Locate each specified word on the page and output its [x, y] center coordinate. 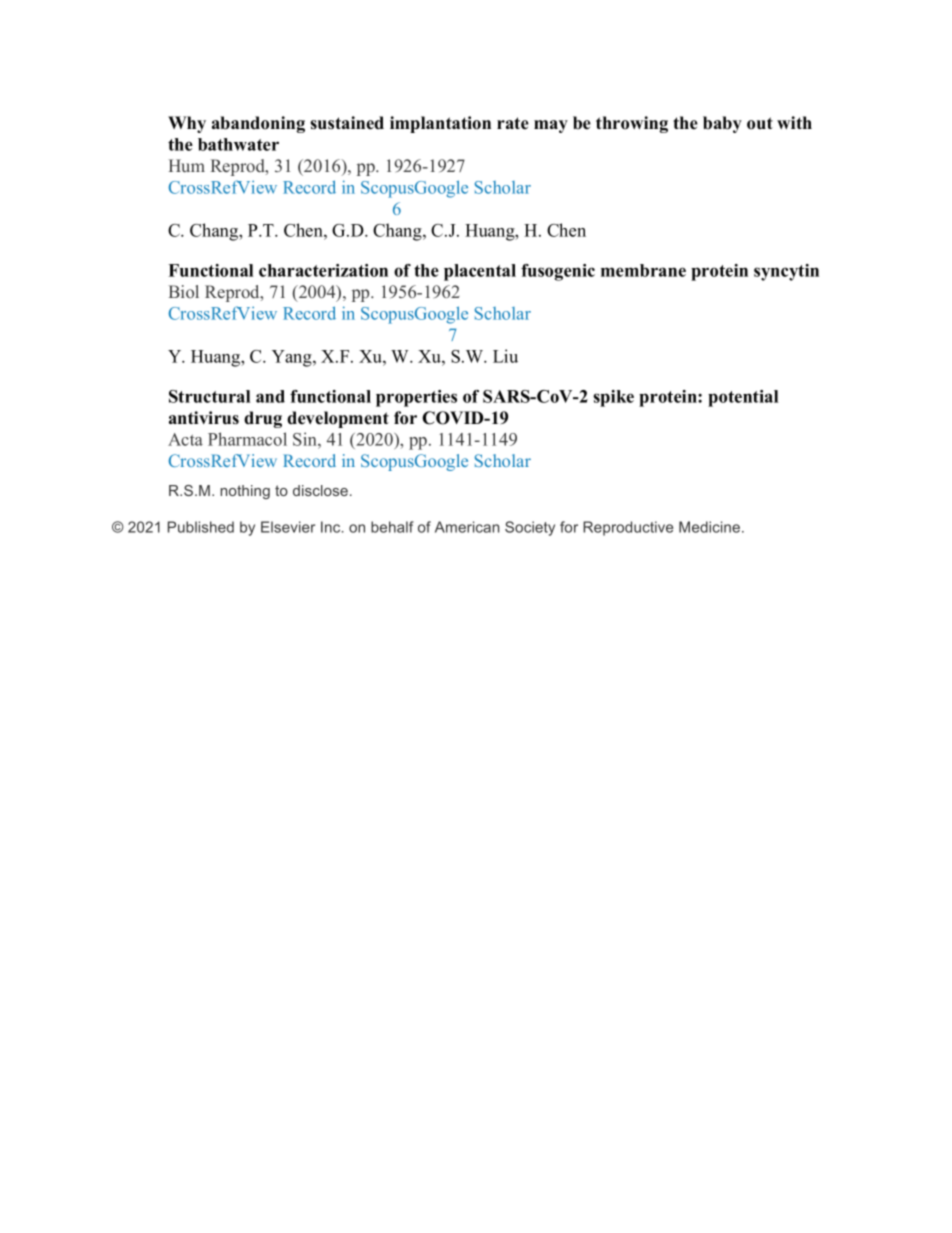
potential [743, 398]
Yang [293, 358]
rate [513, 123]
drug [263, 419]
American [467, 527]
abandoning [258, 124]
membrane [643, 270]
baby [722, 124]
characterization [323, 270]
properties [416, 398]
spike [613, 398]
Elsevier [288, 527]
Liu [505, 356]
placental [480, 272]
